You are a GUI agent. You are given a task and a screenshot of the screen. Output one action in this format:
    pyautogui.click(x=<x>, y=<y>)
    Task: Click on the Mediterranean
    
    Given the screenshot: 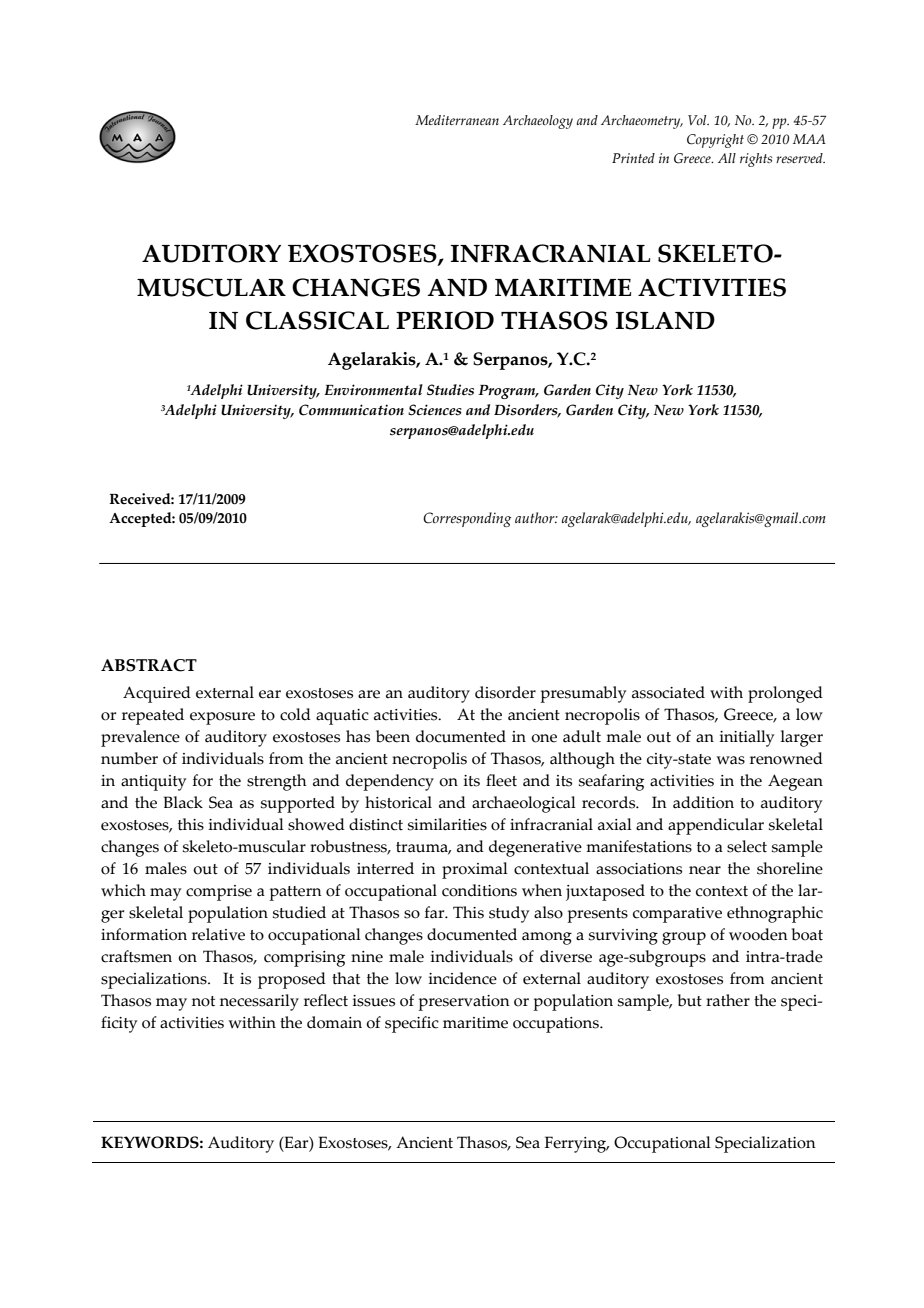 What is the action you would take?
    pyautogui.click(x=457, y=120)
